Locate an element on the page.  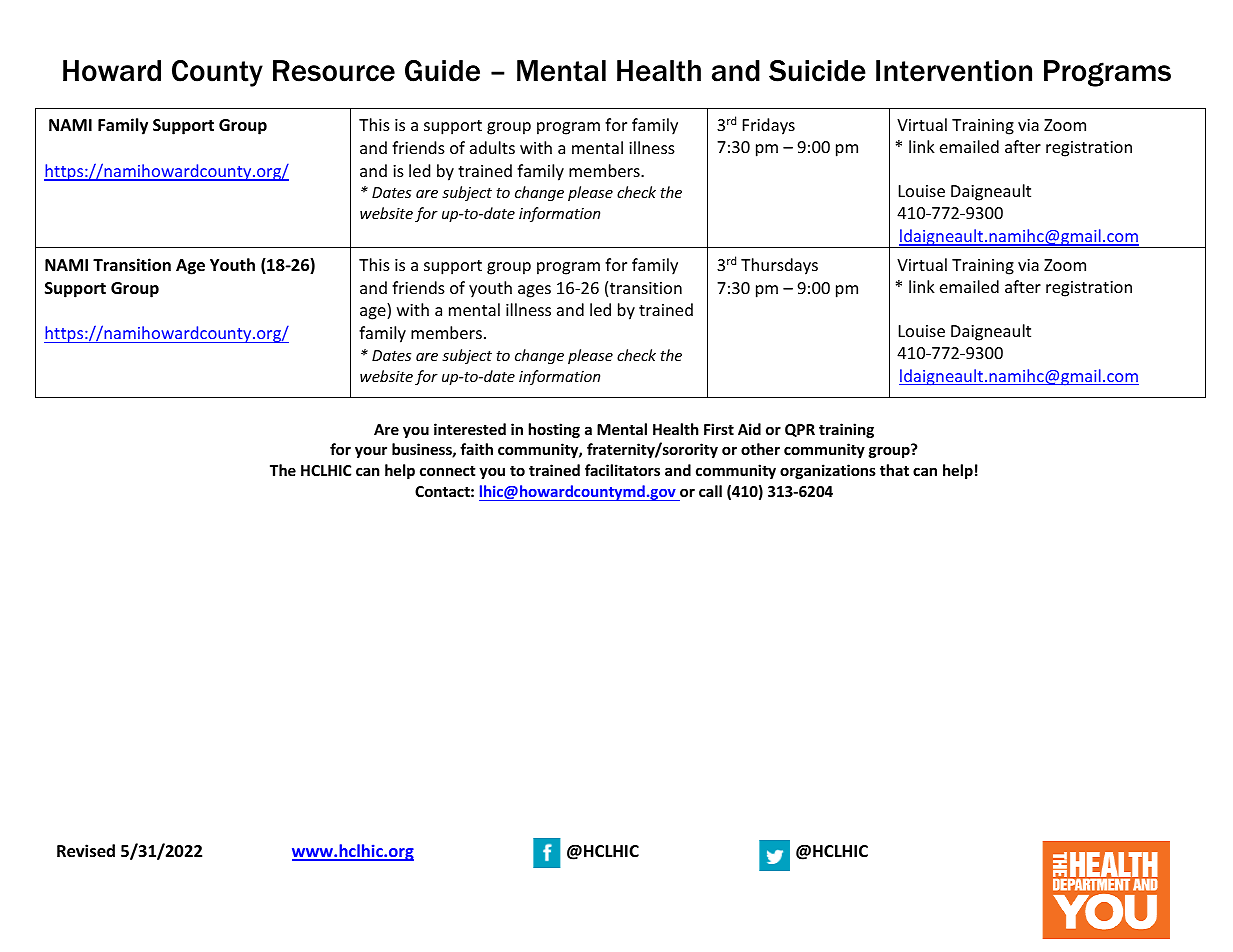
your is located at coordinates (371, 452).
